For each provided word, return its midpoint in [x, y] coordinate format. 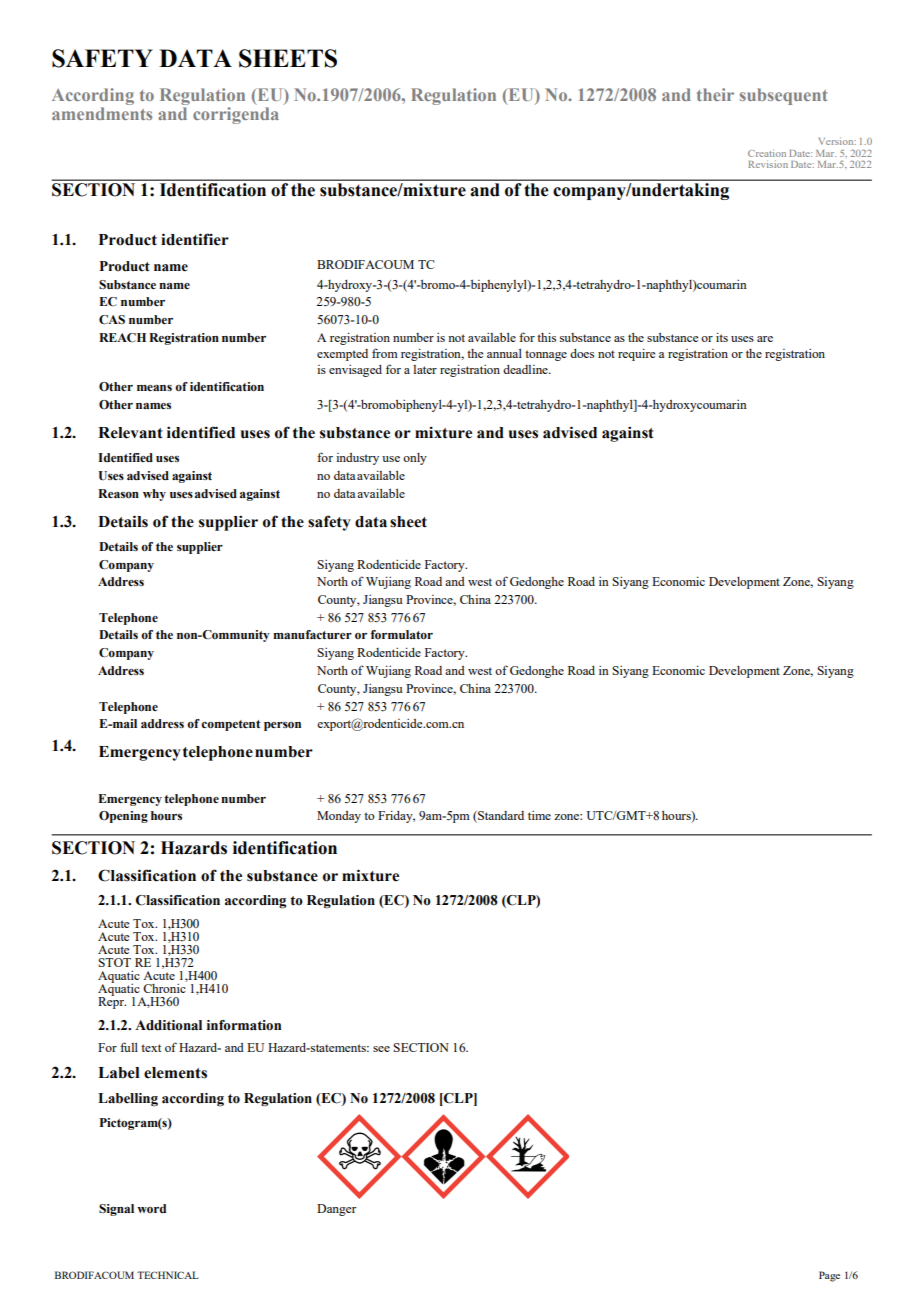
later [425, 369]
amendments [102, 113]
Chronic [165, 987]
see [381, 1049]
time [539, 815]
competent [231, 725]
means [154, 388]
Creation [767, 153]
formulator [401, 635]
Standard [500, 817]
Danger [336, 1210]
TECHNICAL [167, 1275]
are [765, 339]
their [715, 94]
